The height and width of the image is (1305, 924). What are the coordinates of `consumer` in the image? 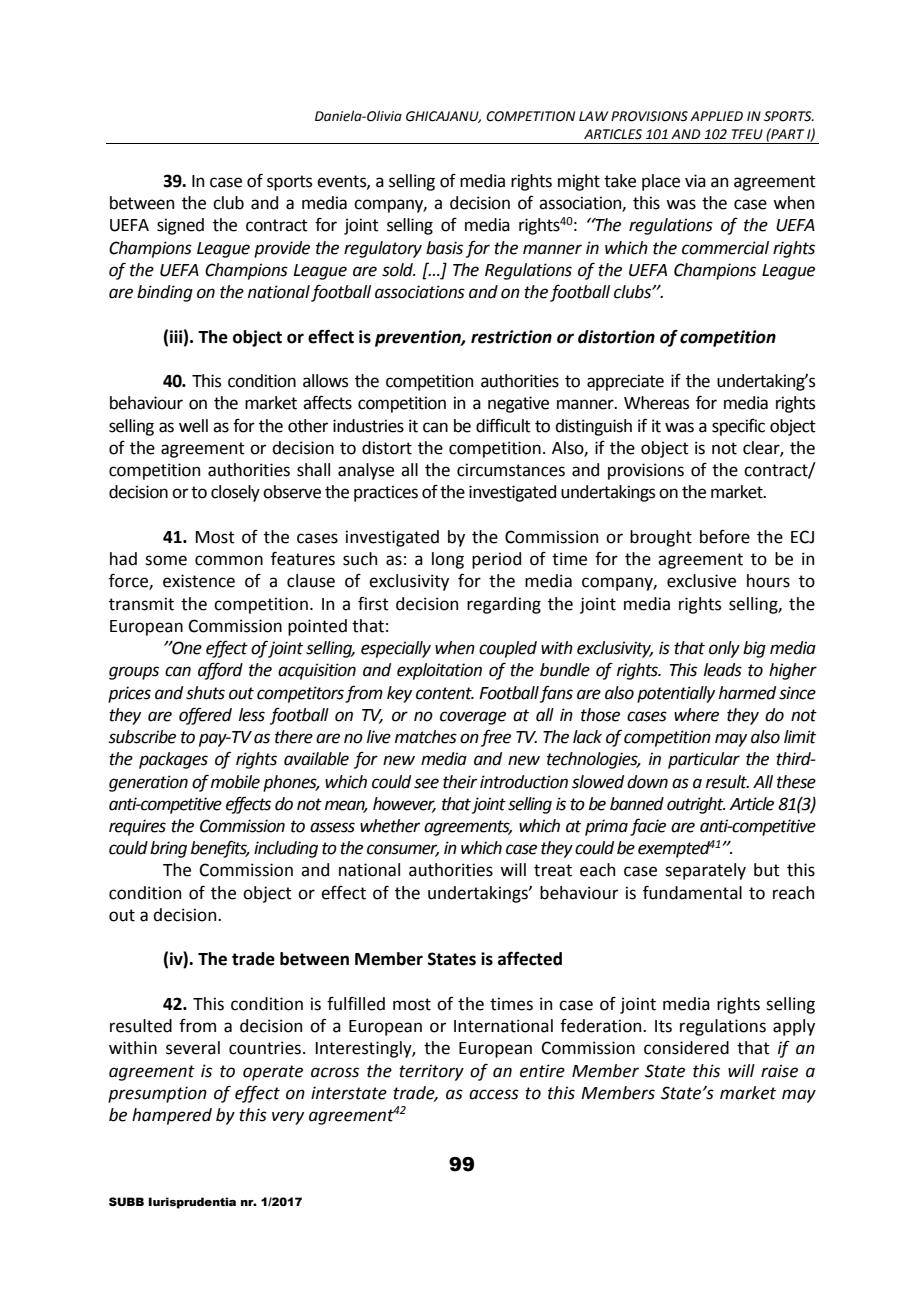 It's located at (403, 850).
